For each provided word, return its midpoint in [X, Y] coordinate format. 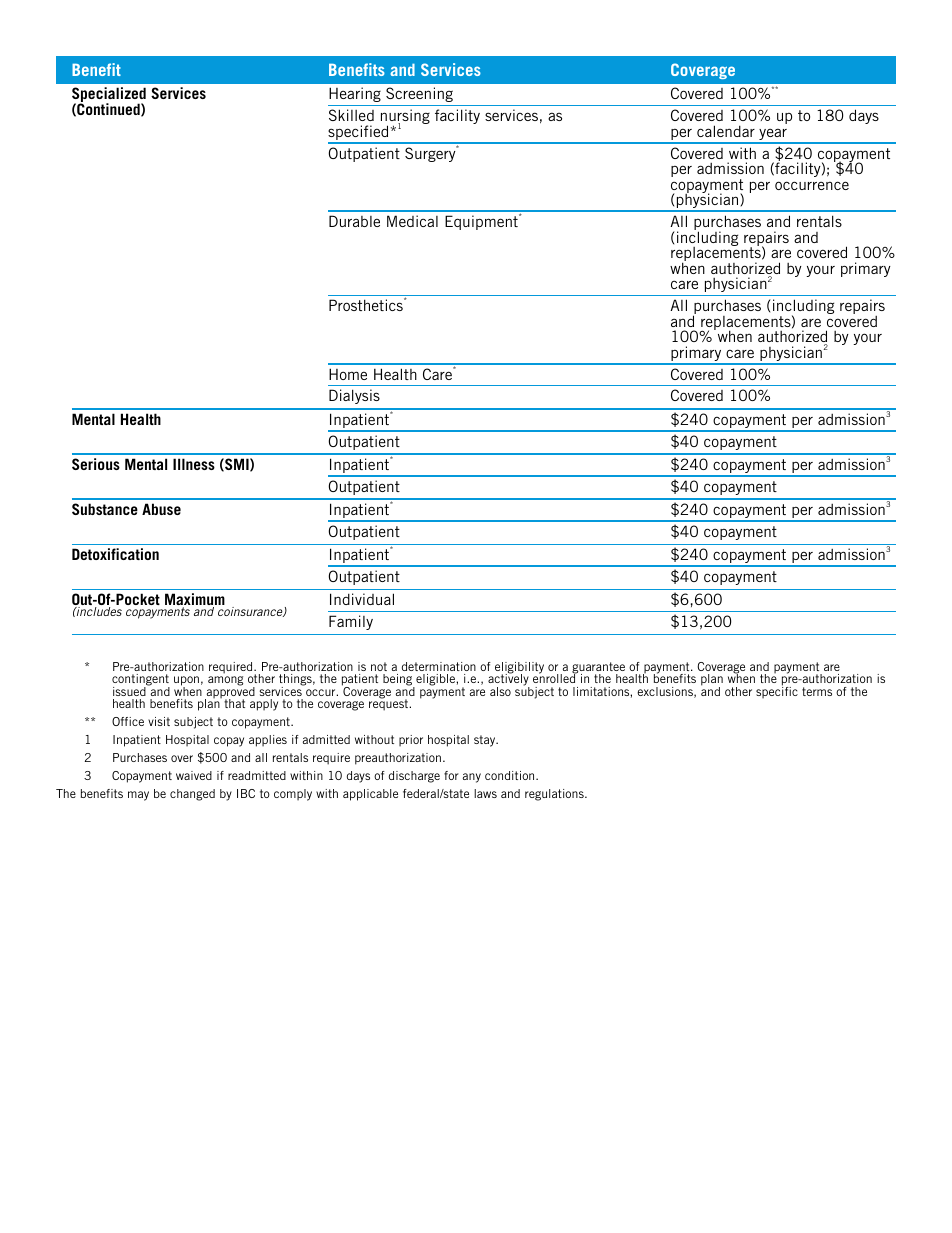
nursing [405, 118]
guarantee [598, 669]
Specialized [109, 96]
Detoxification [115, 554]
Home [348, 374]
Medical [412, 221]
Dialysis [354, 396]
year [773, 135]
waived [194, 775]
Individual [362, 599]
